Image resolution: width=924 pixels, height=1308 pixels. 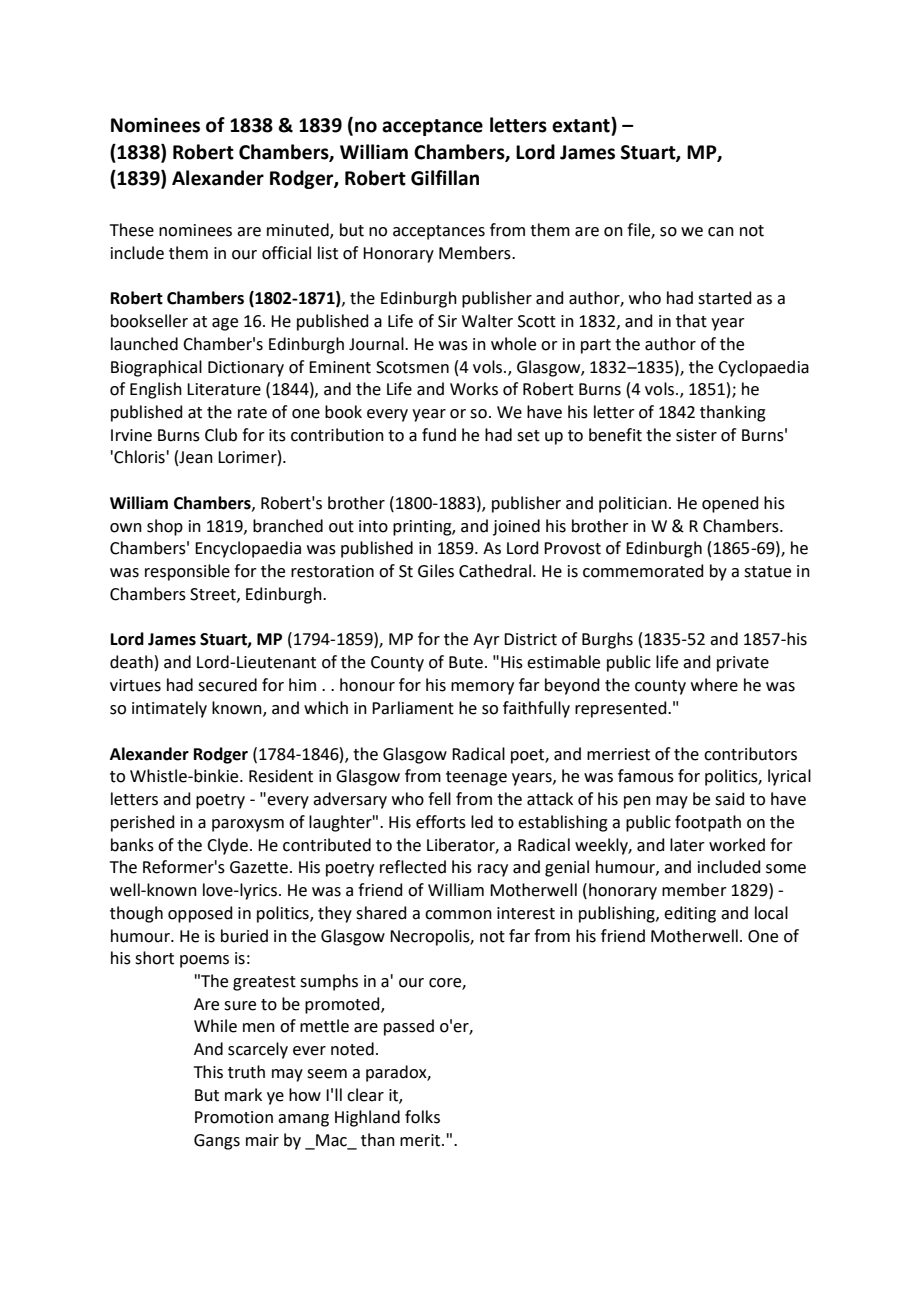 What do you see at coordinates (458, 915) in the screenshot?
I see `common` at bounding box center [458, 915].
